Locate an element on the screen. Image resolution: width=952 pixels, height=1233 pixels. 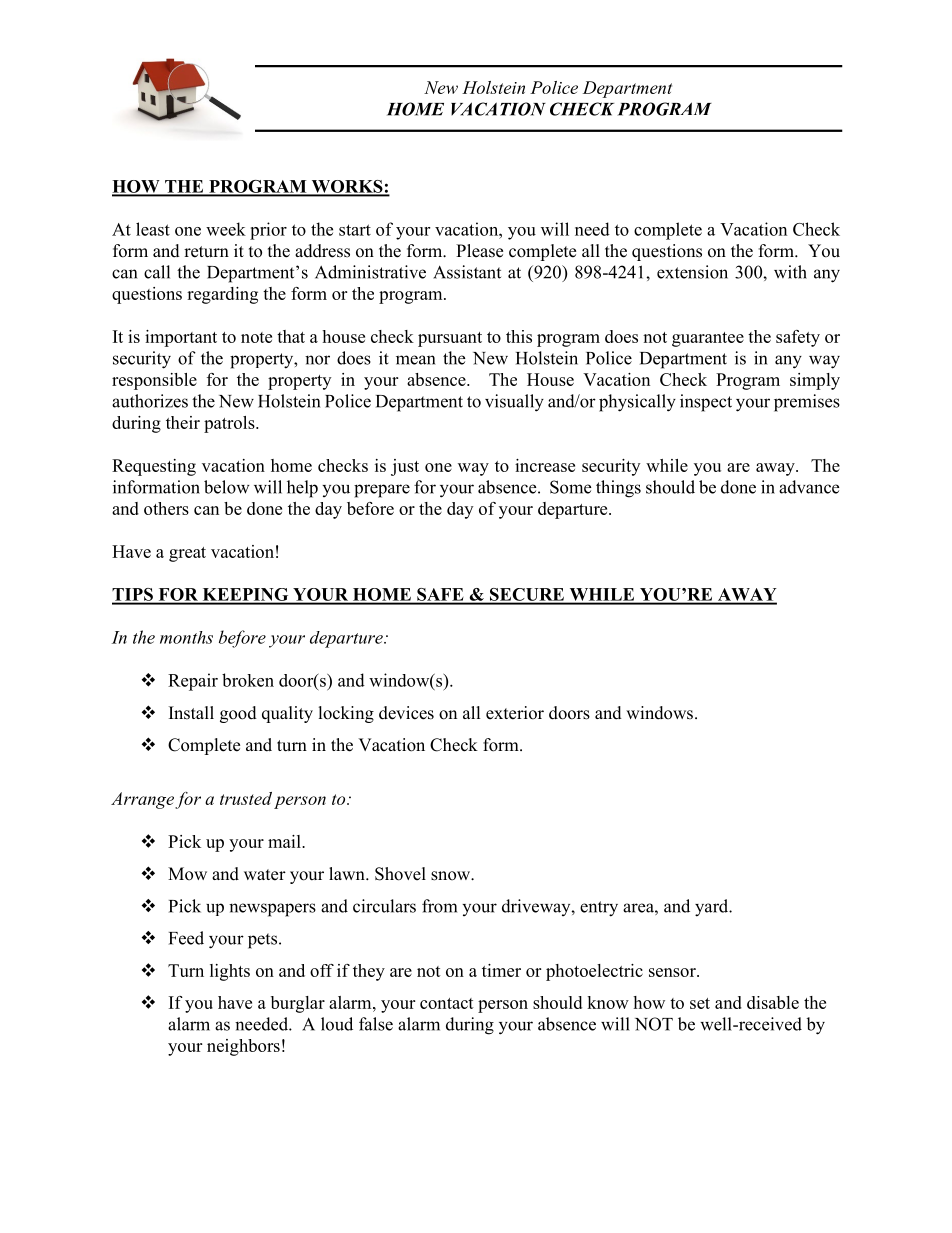
contact is located at coordinates (447, 1003).
